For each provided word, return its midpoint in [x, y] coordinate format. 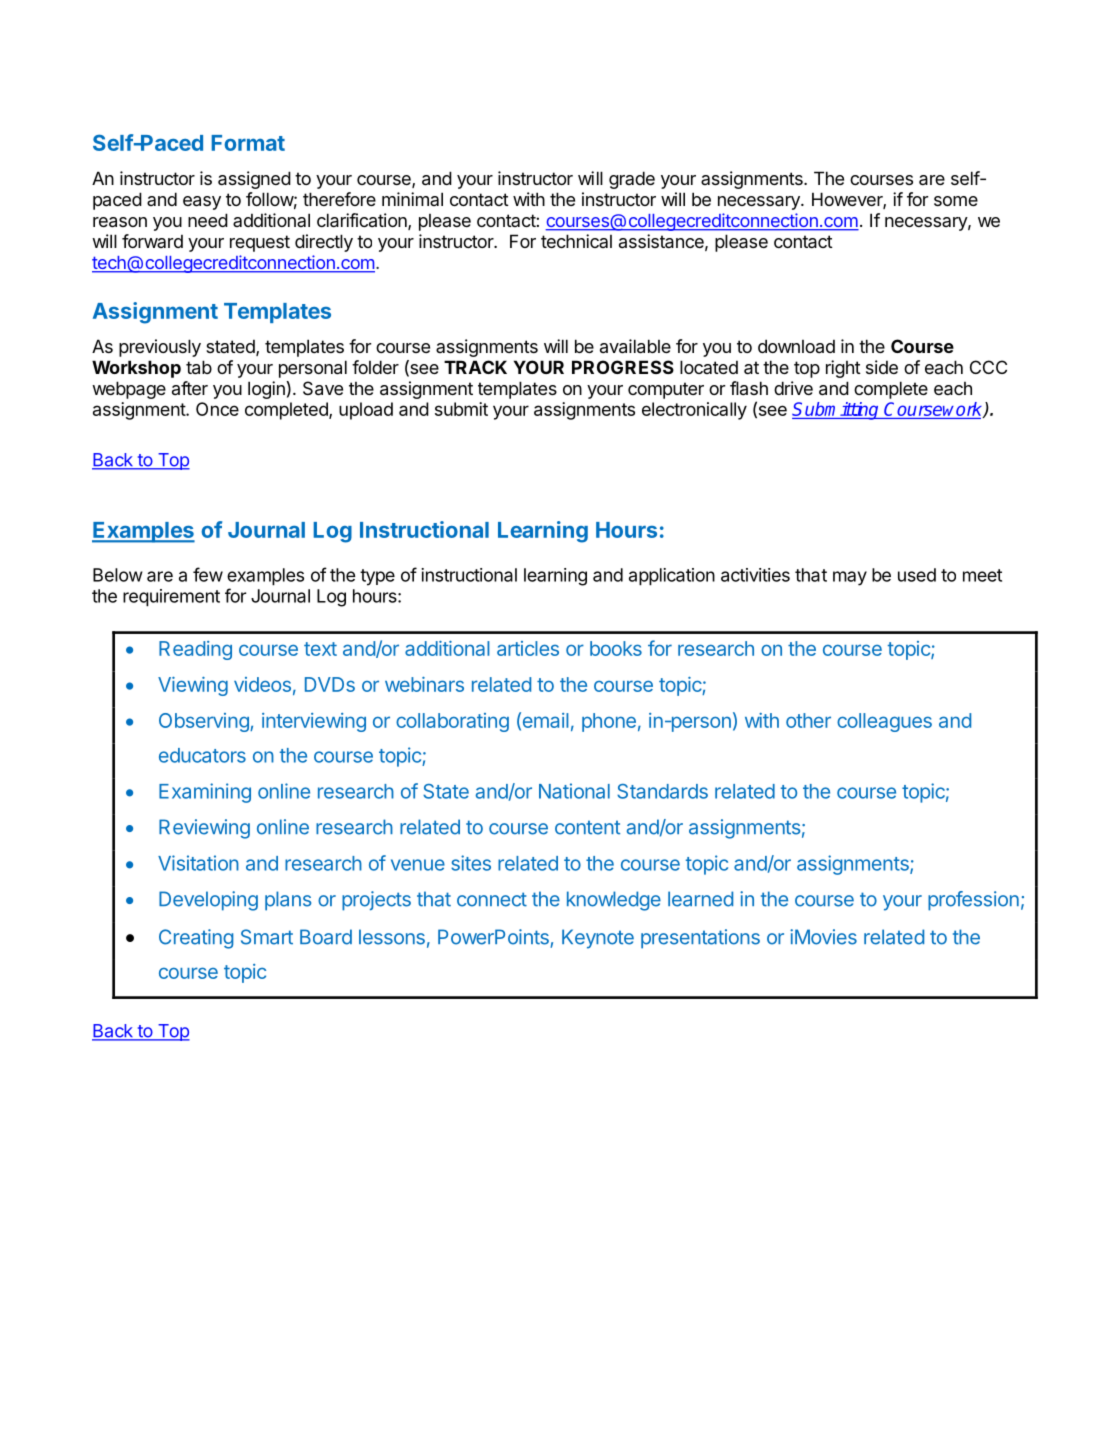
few [208, 574]
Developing [208, 901]
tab [199, 367]
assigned [254, 180]
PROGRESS [623, 367]
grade [632, 180]
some [956, 201]
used [917, 575]
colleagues [884, 722]
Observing [205, 722]
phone [609, 722]
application [672, 577]
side [882, 367]
